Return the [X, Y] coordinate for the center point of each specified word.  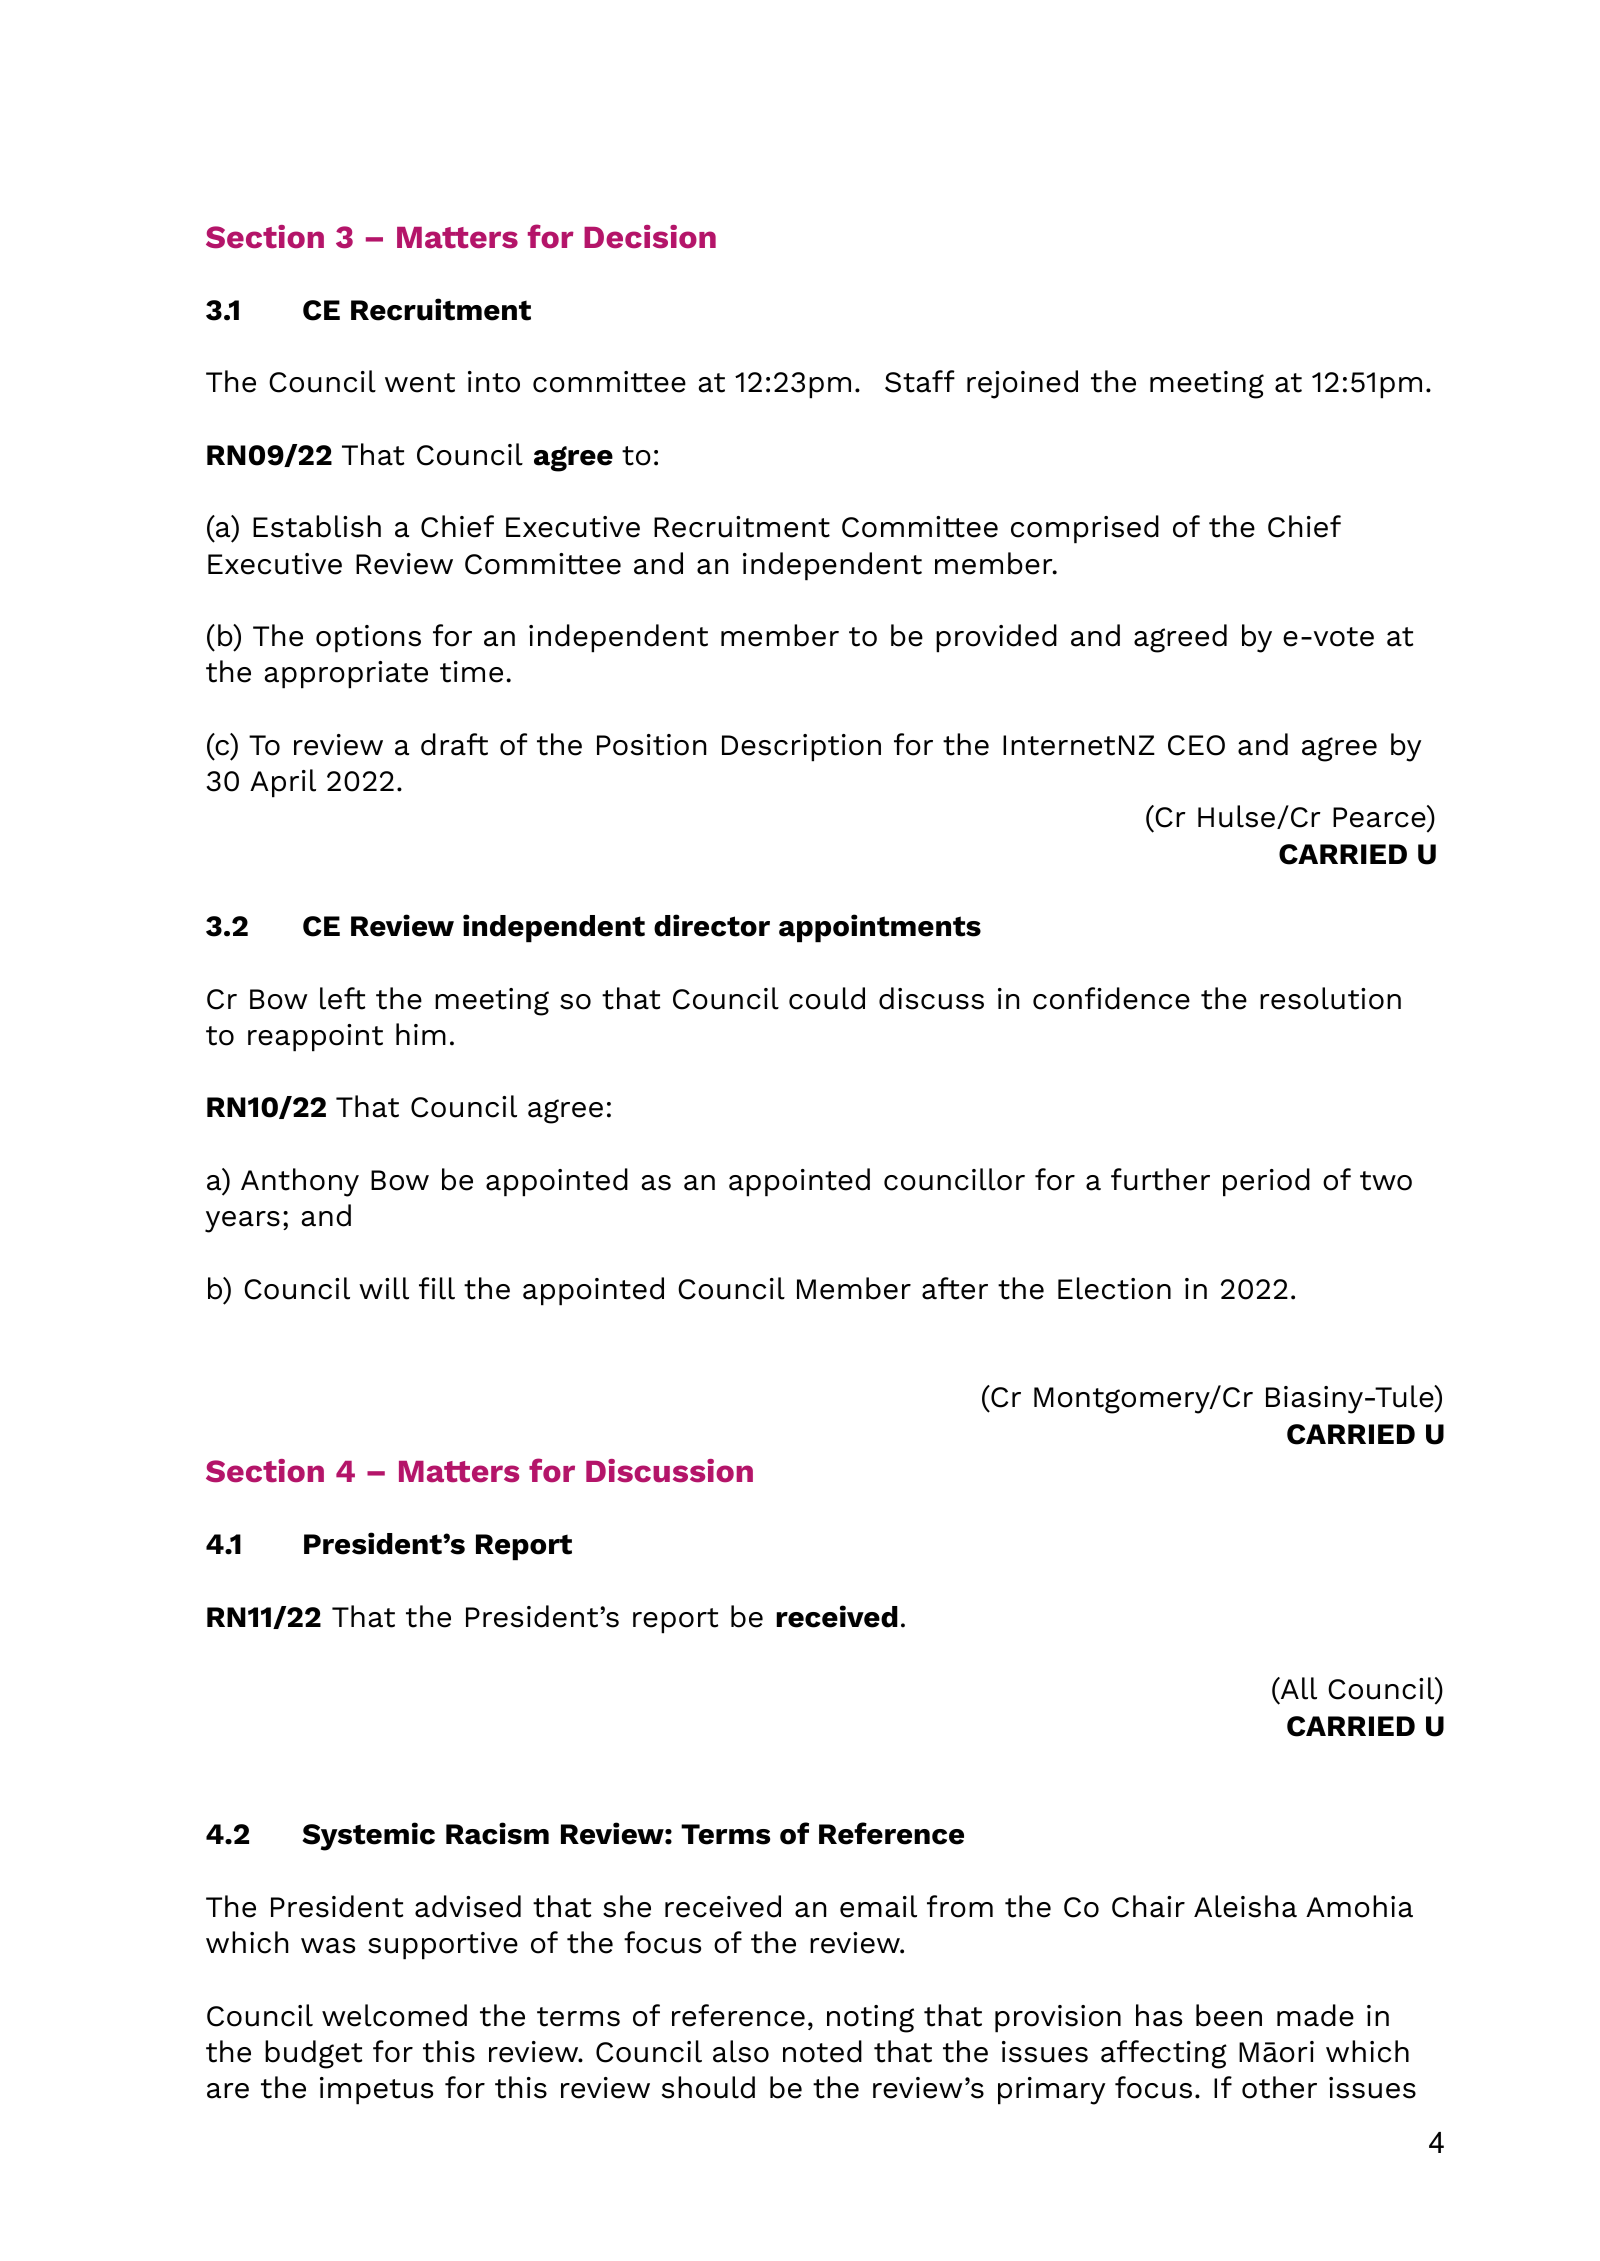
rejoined [1022, 384]
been [1229, 2015]
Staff [920, 381]
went [420, 383]
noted [822, 2051]
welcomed [394, 2015]
